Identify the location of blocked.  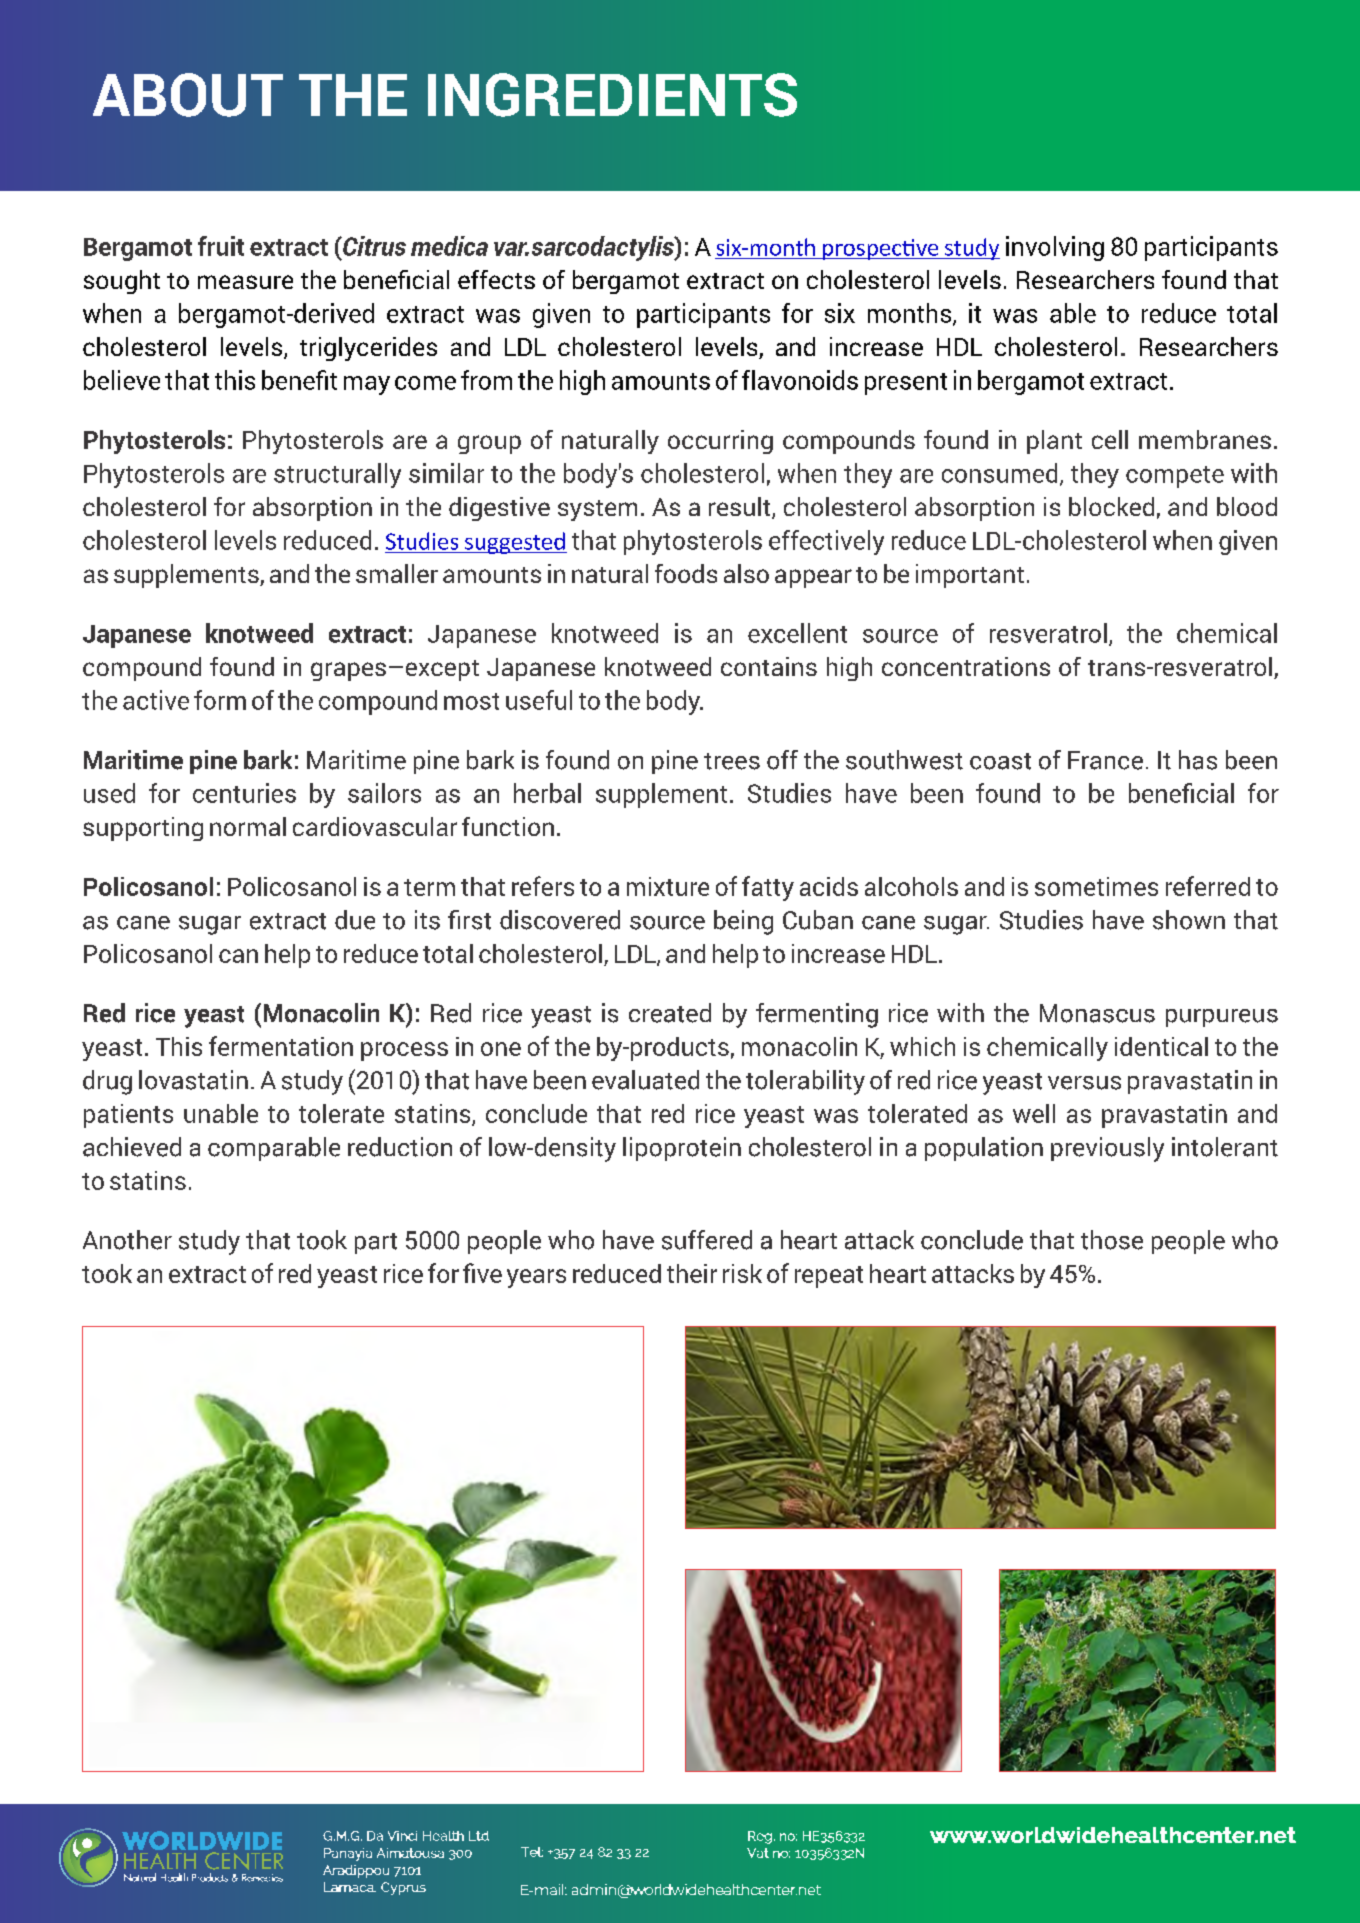
(1111, 506).
